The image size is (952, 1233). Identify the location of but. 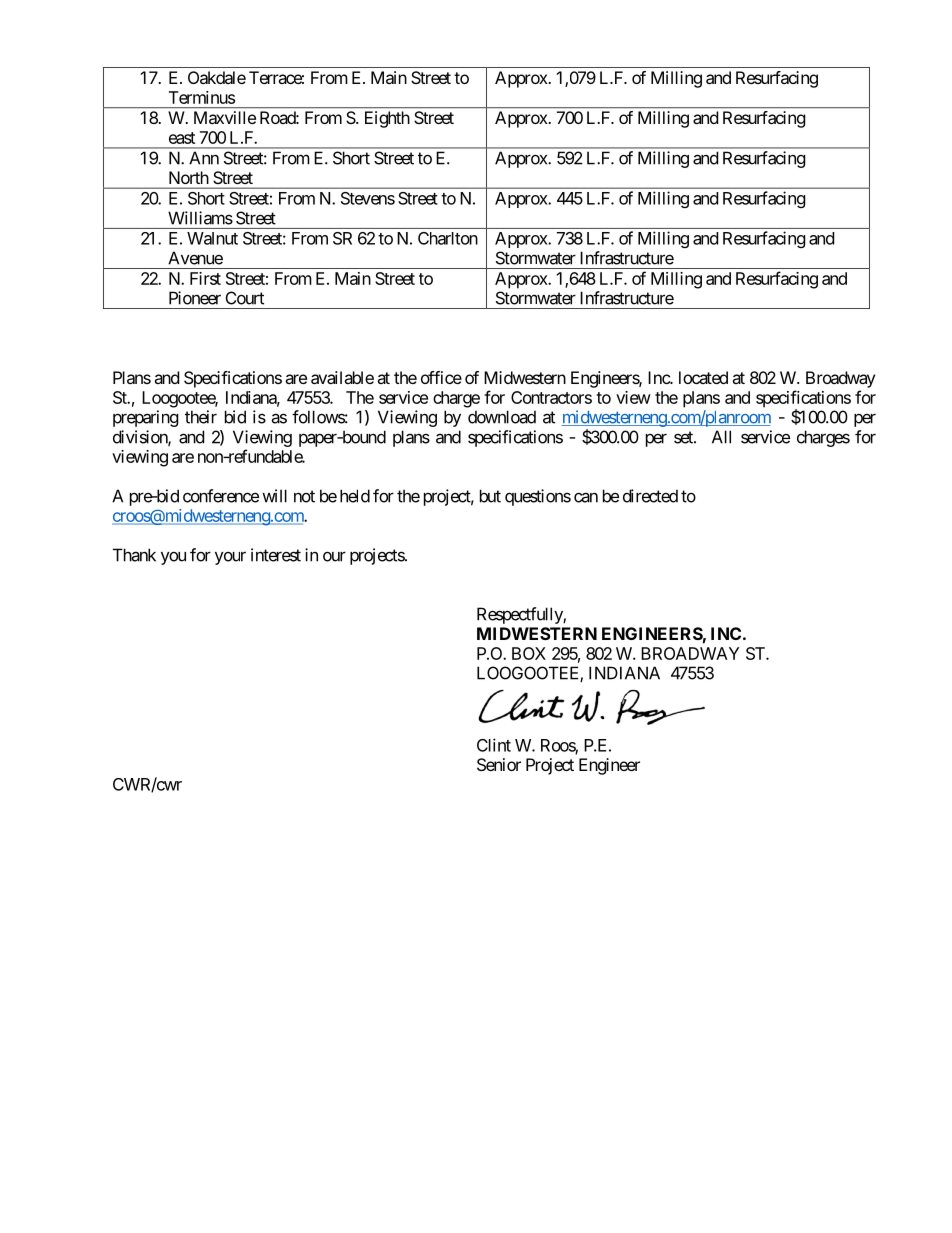
(490, 496).
